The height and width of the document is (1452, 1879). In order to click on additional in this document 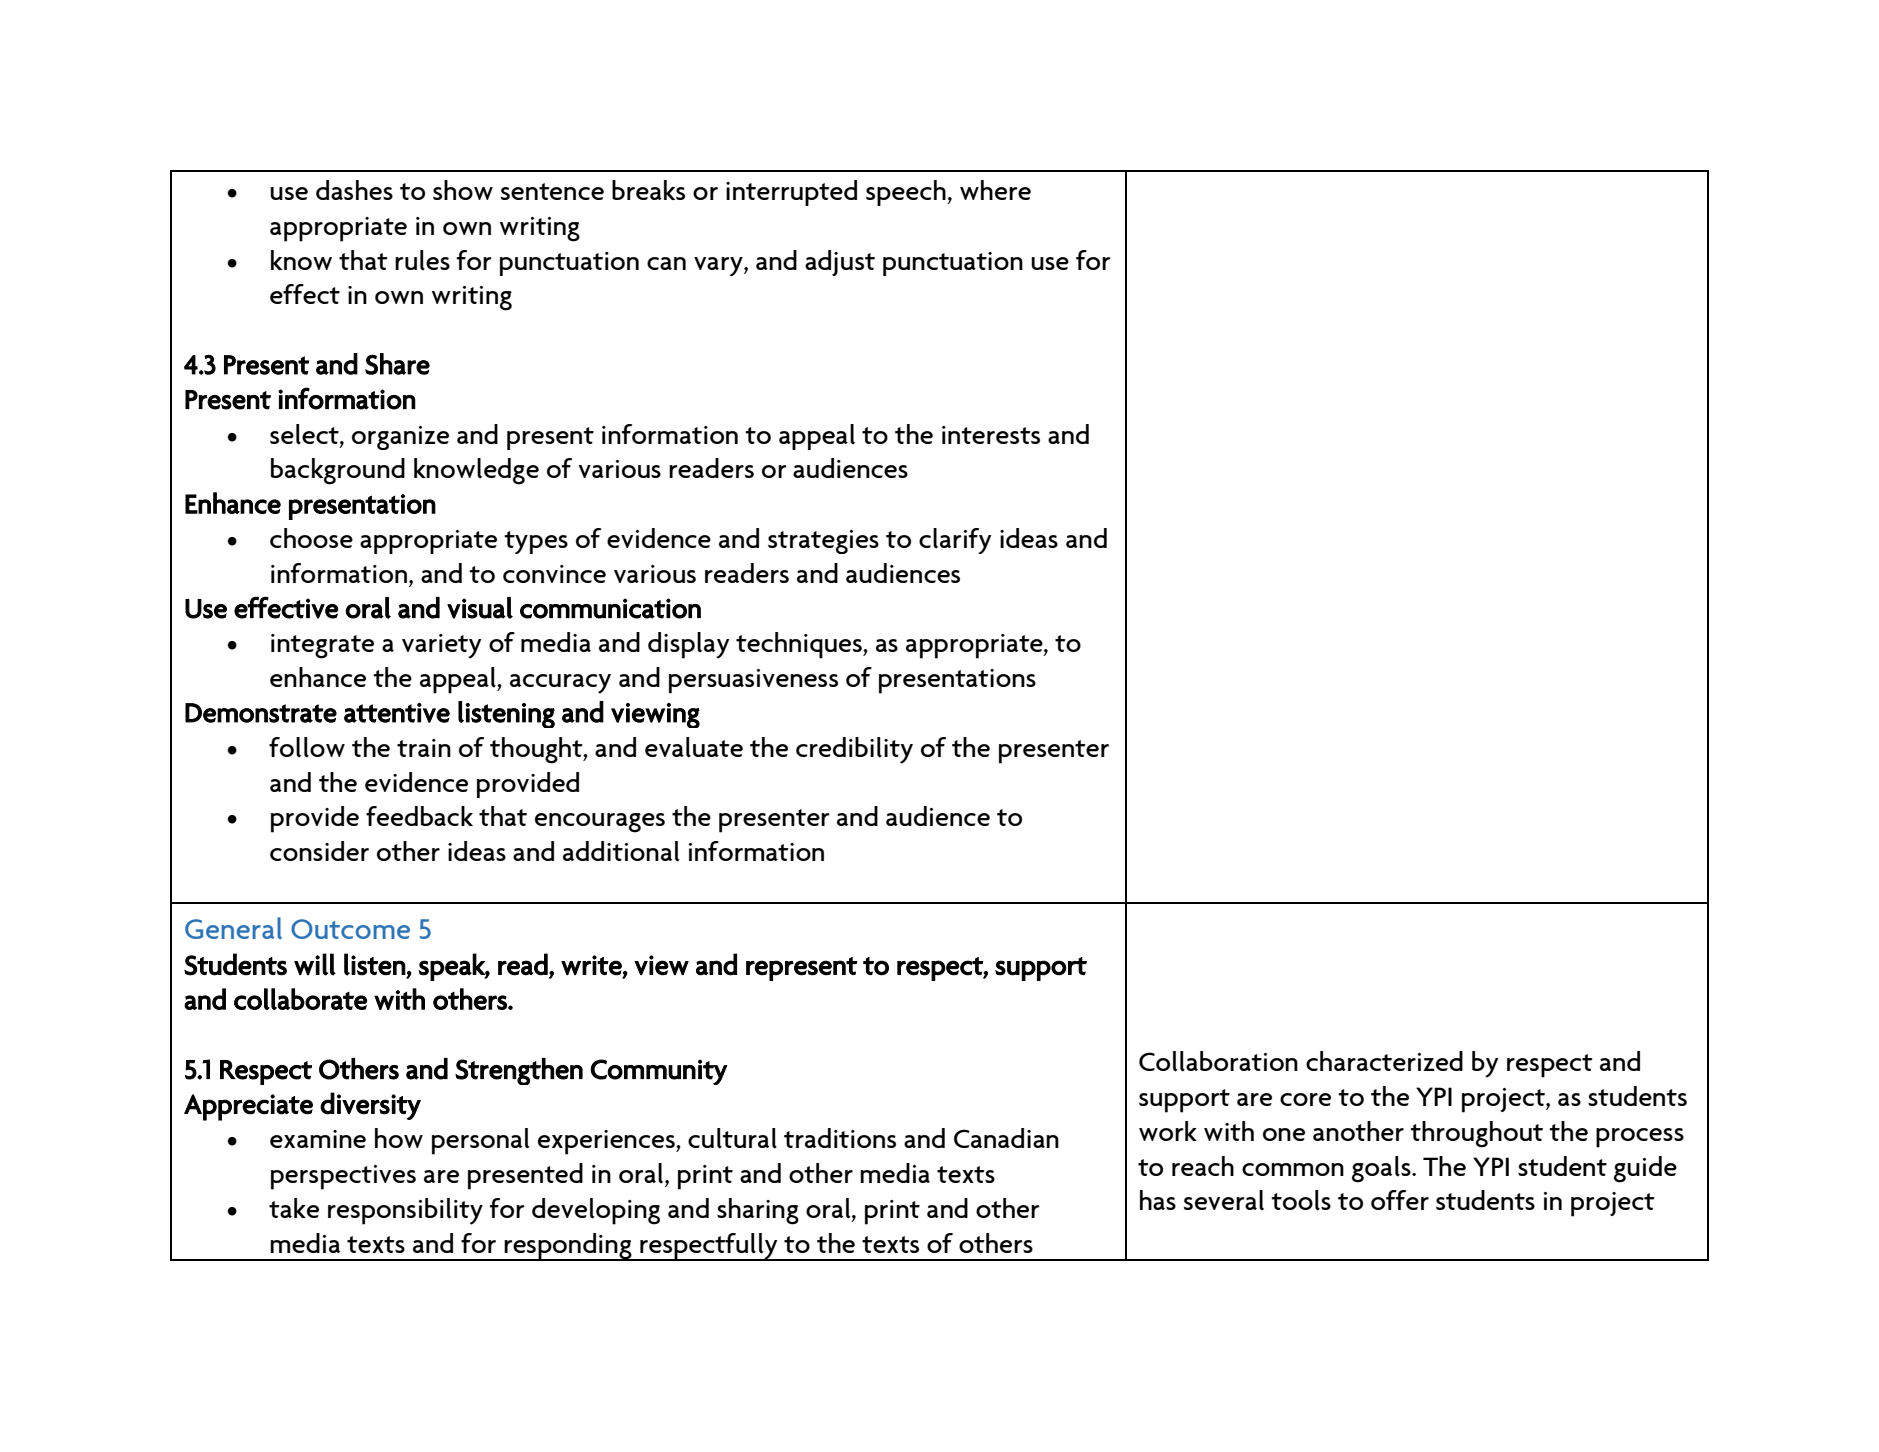, I will do `click(621, 851)`.
